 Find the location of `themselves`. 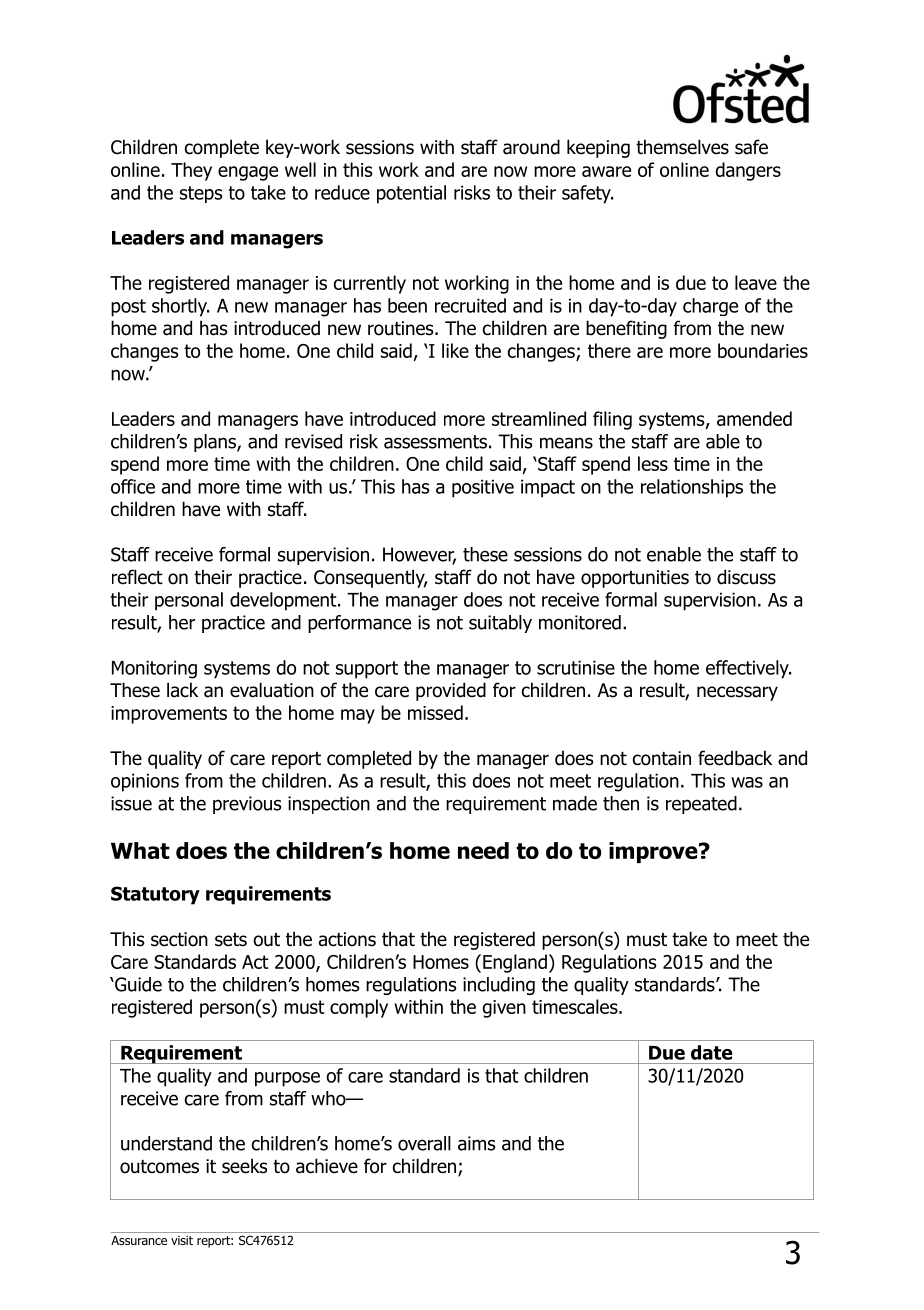

themselves is located at coordinates (682, 147).
